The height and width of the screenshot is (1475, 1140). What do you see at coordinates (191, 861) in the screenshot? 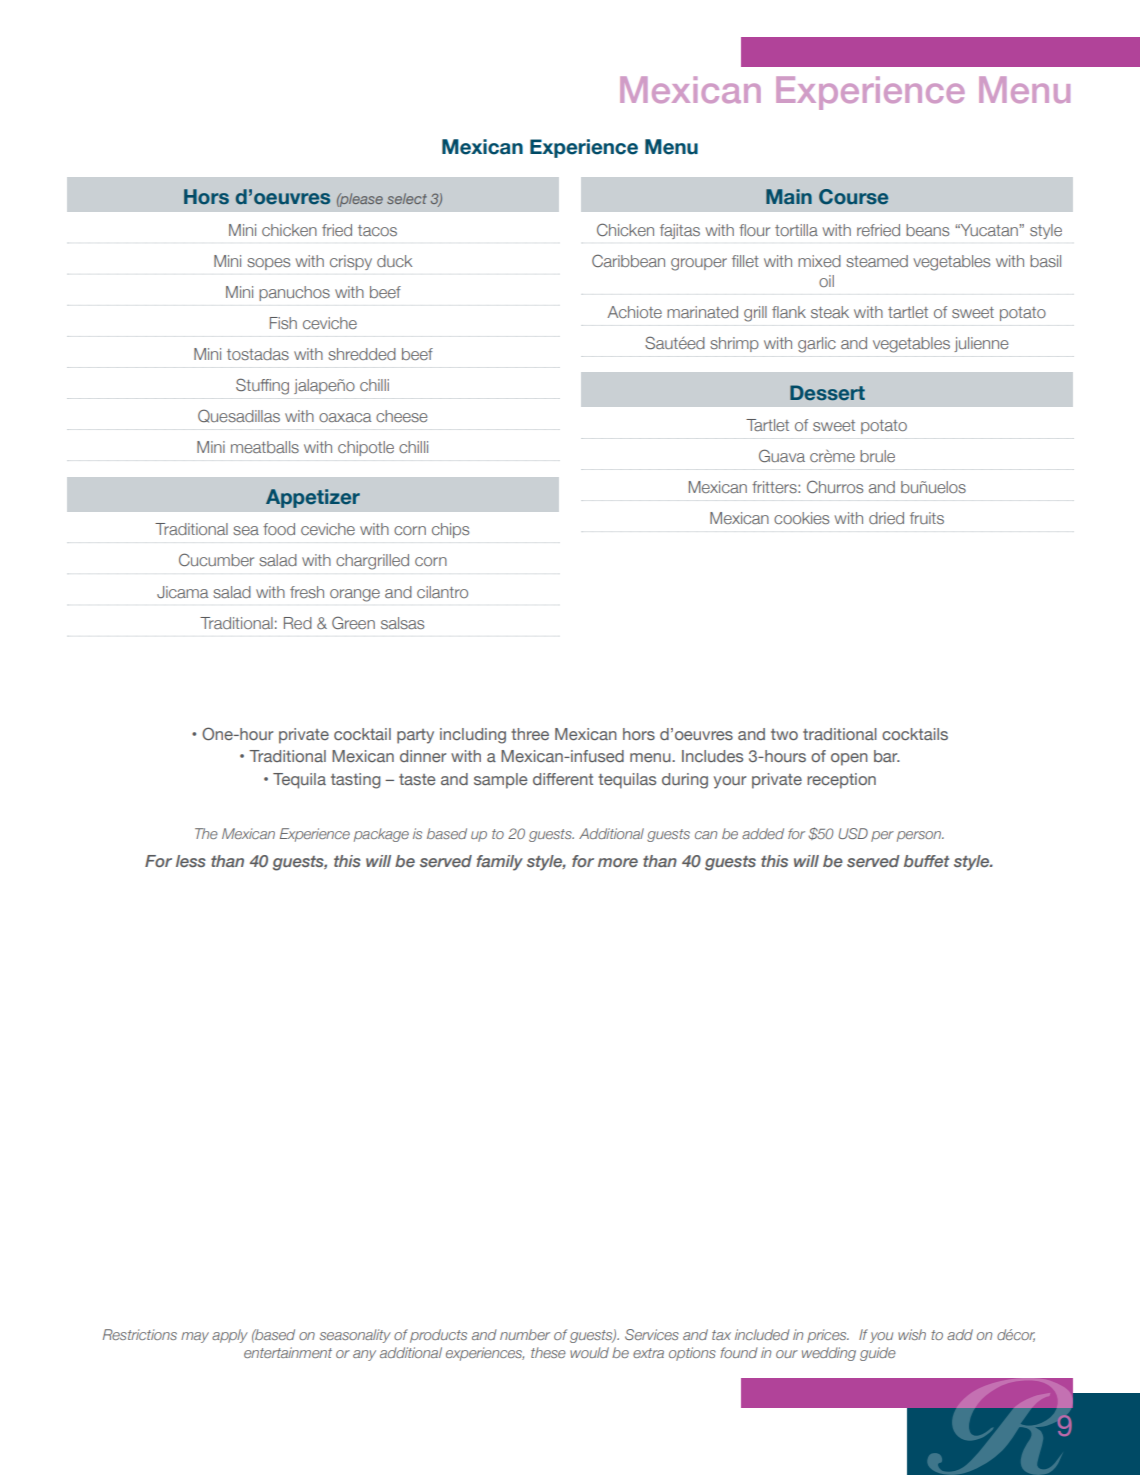
I see `less` at bounding box center [191, 861].
